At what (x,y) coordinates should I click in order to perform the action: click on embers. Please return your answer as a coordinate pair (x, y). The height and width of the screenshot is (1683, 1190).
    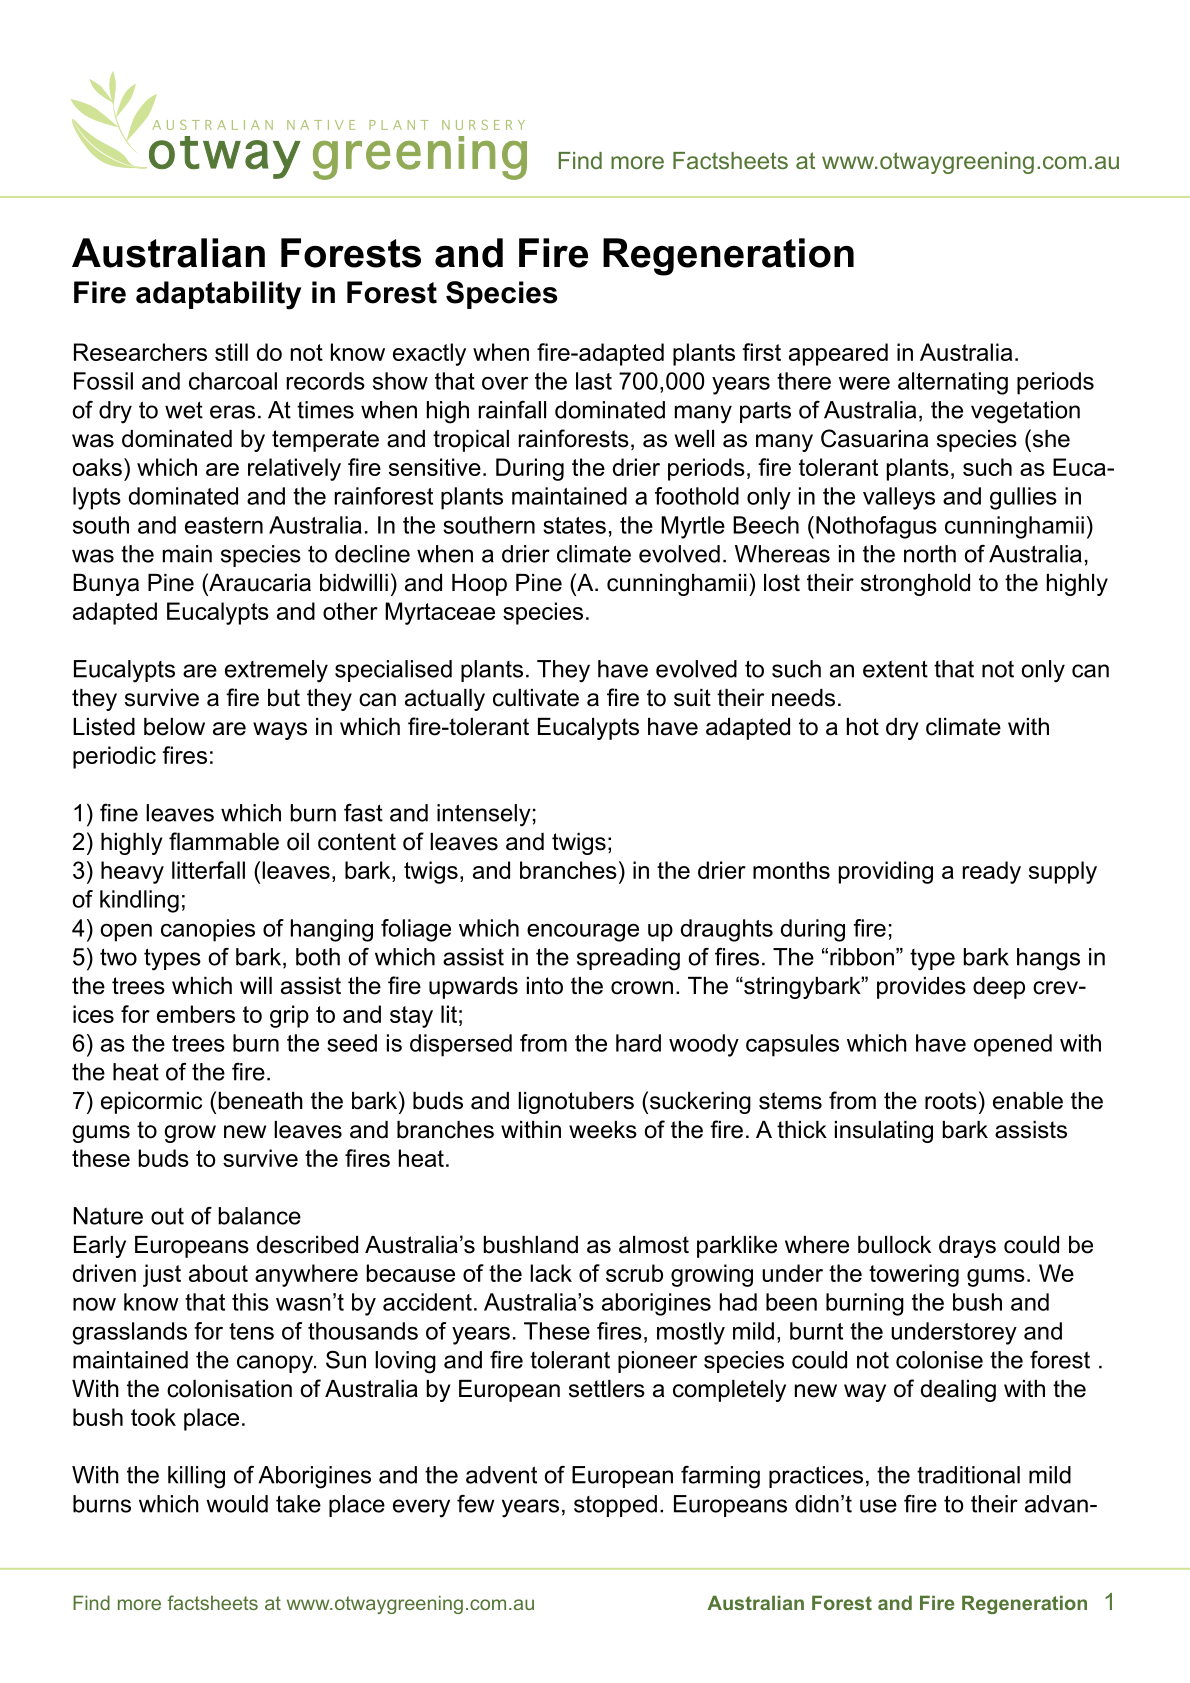
    Looking at the image, I should click on (196, 1014).
